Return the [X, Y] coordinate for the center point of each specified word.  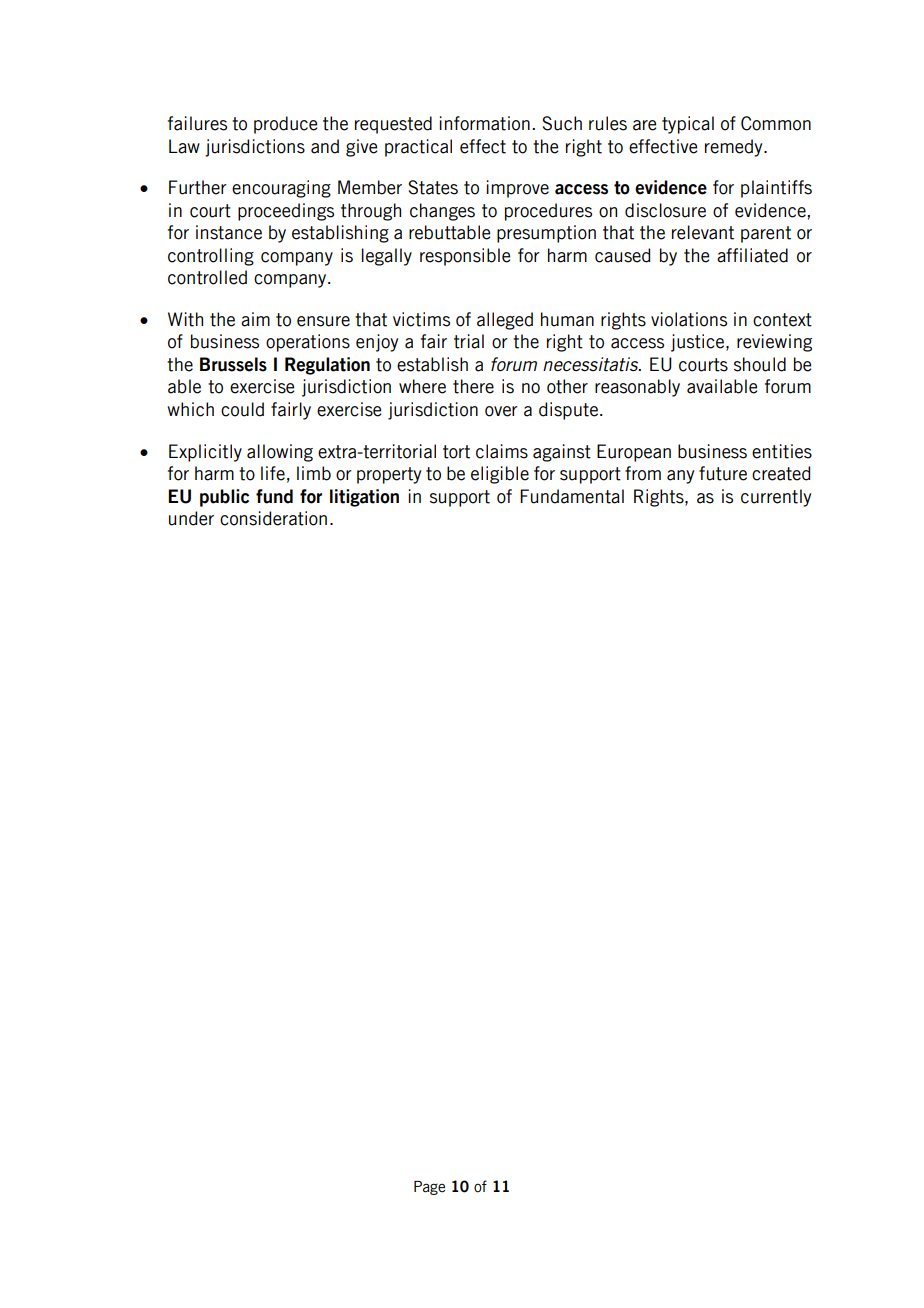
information [484, 123]
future [723, 473]
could [242, 409]
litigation [364, 498]
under [191, 518]
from [643, 473]
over [501, 411]
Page [429, 1188]
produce [285, 125]
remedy [735, 148]
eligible [500, 475]
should [760, 364]
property [389, 475]
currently [776, 498]
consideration [273, 518]
